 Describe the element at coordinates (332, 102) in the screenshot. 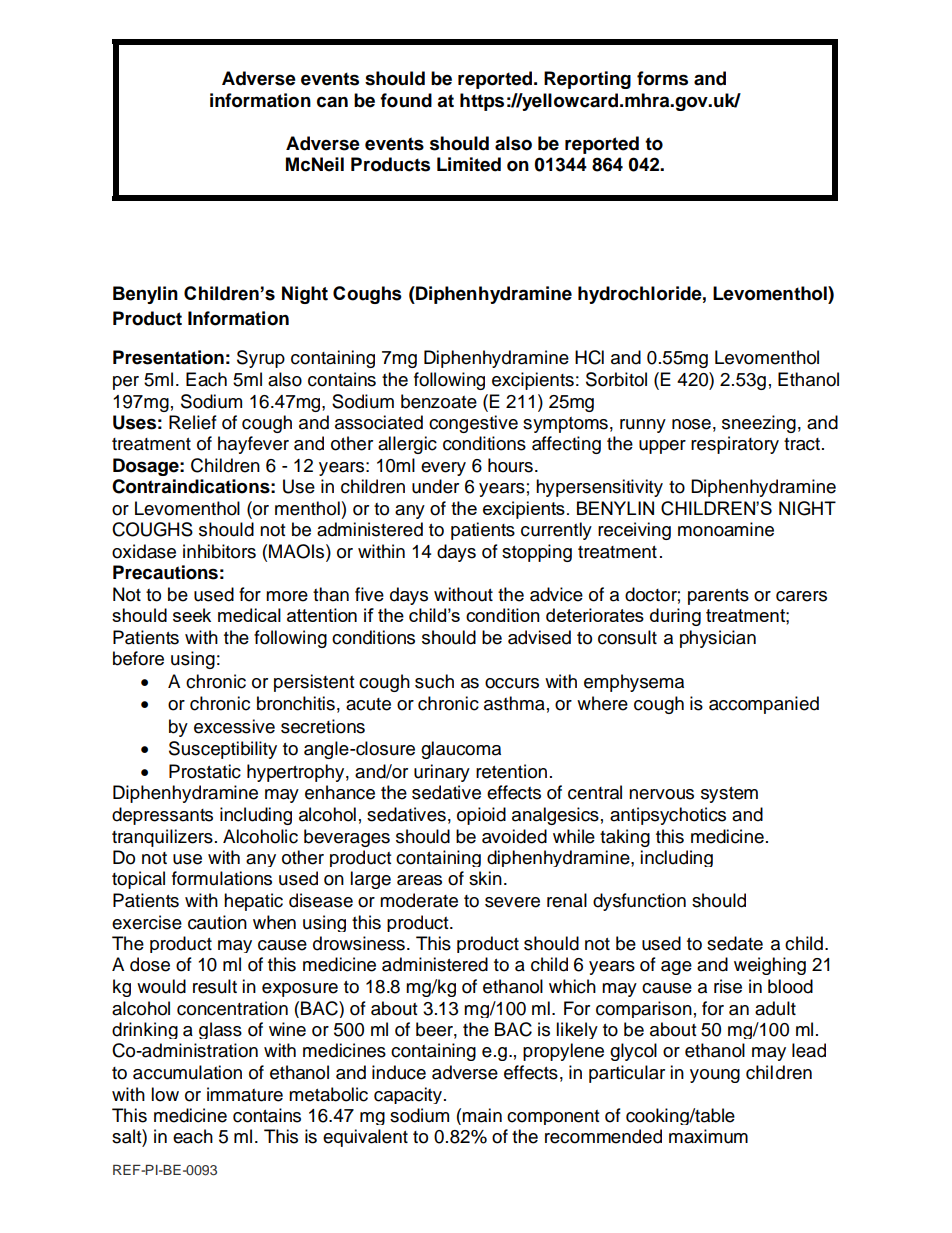

I see `can` at that location.
